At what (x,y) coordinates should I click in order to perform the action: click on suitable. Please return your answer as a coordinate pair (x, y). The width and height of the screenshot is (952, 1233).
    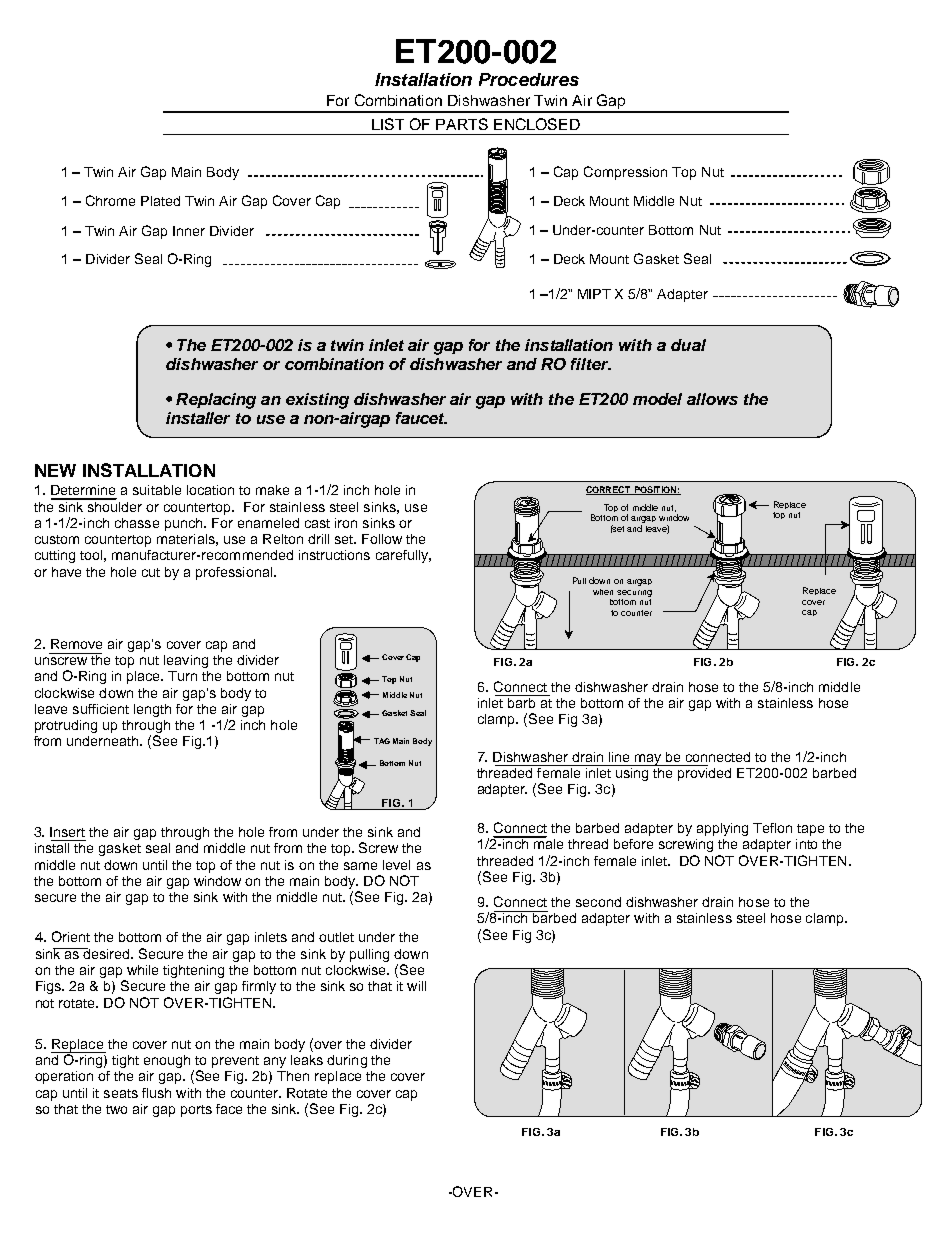
    Looking at the image, I should click on (157, 490).
